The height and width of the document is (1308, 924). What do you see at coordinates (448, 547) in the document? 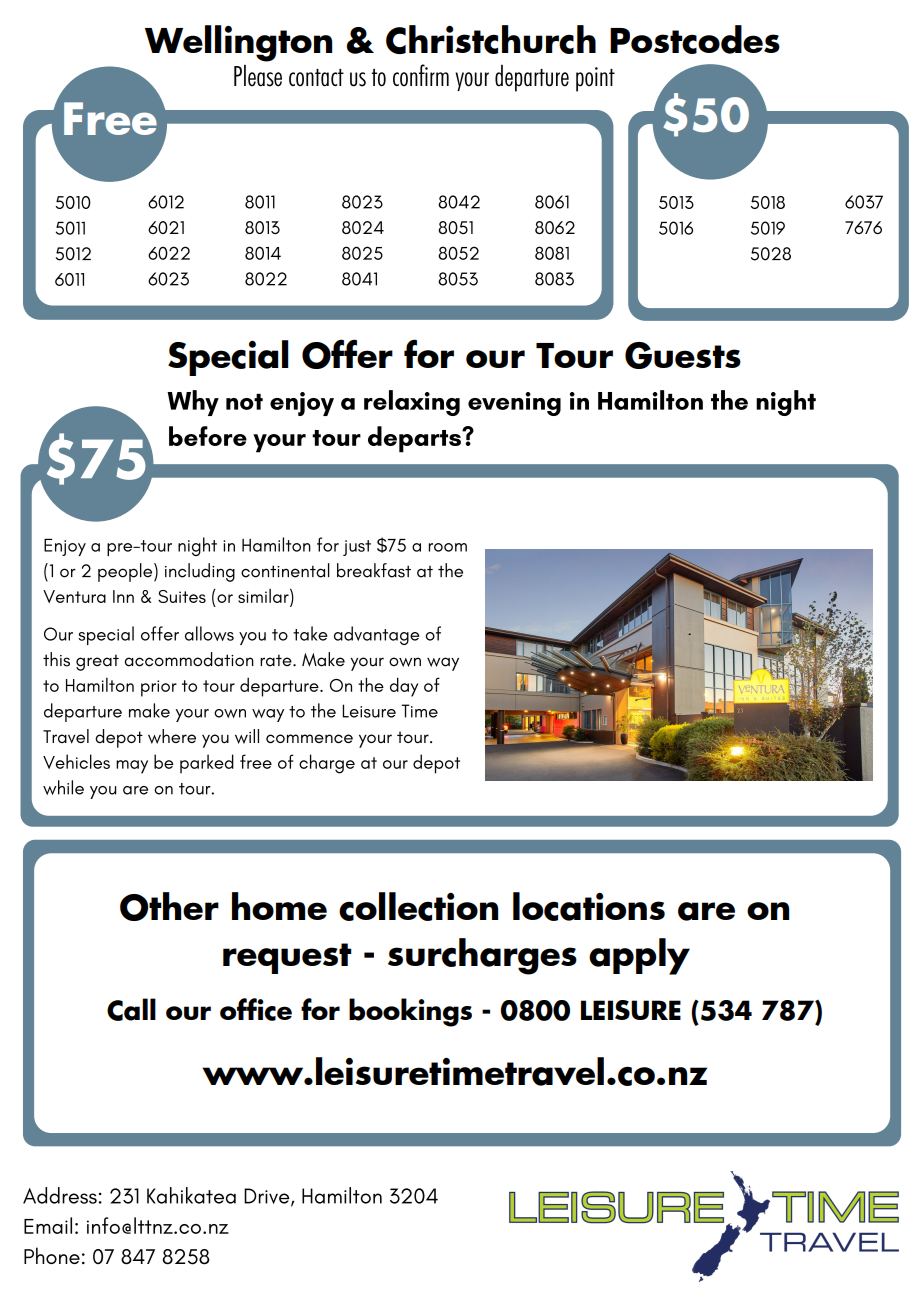
I see `room` at bounding box center [448, 547].
